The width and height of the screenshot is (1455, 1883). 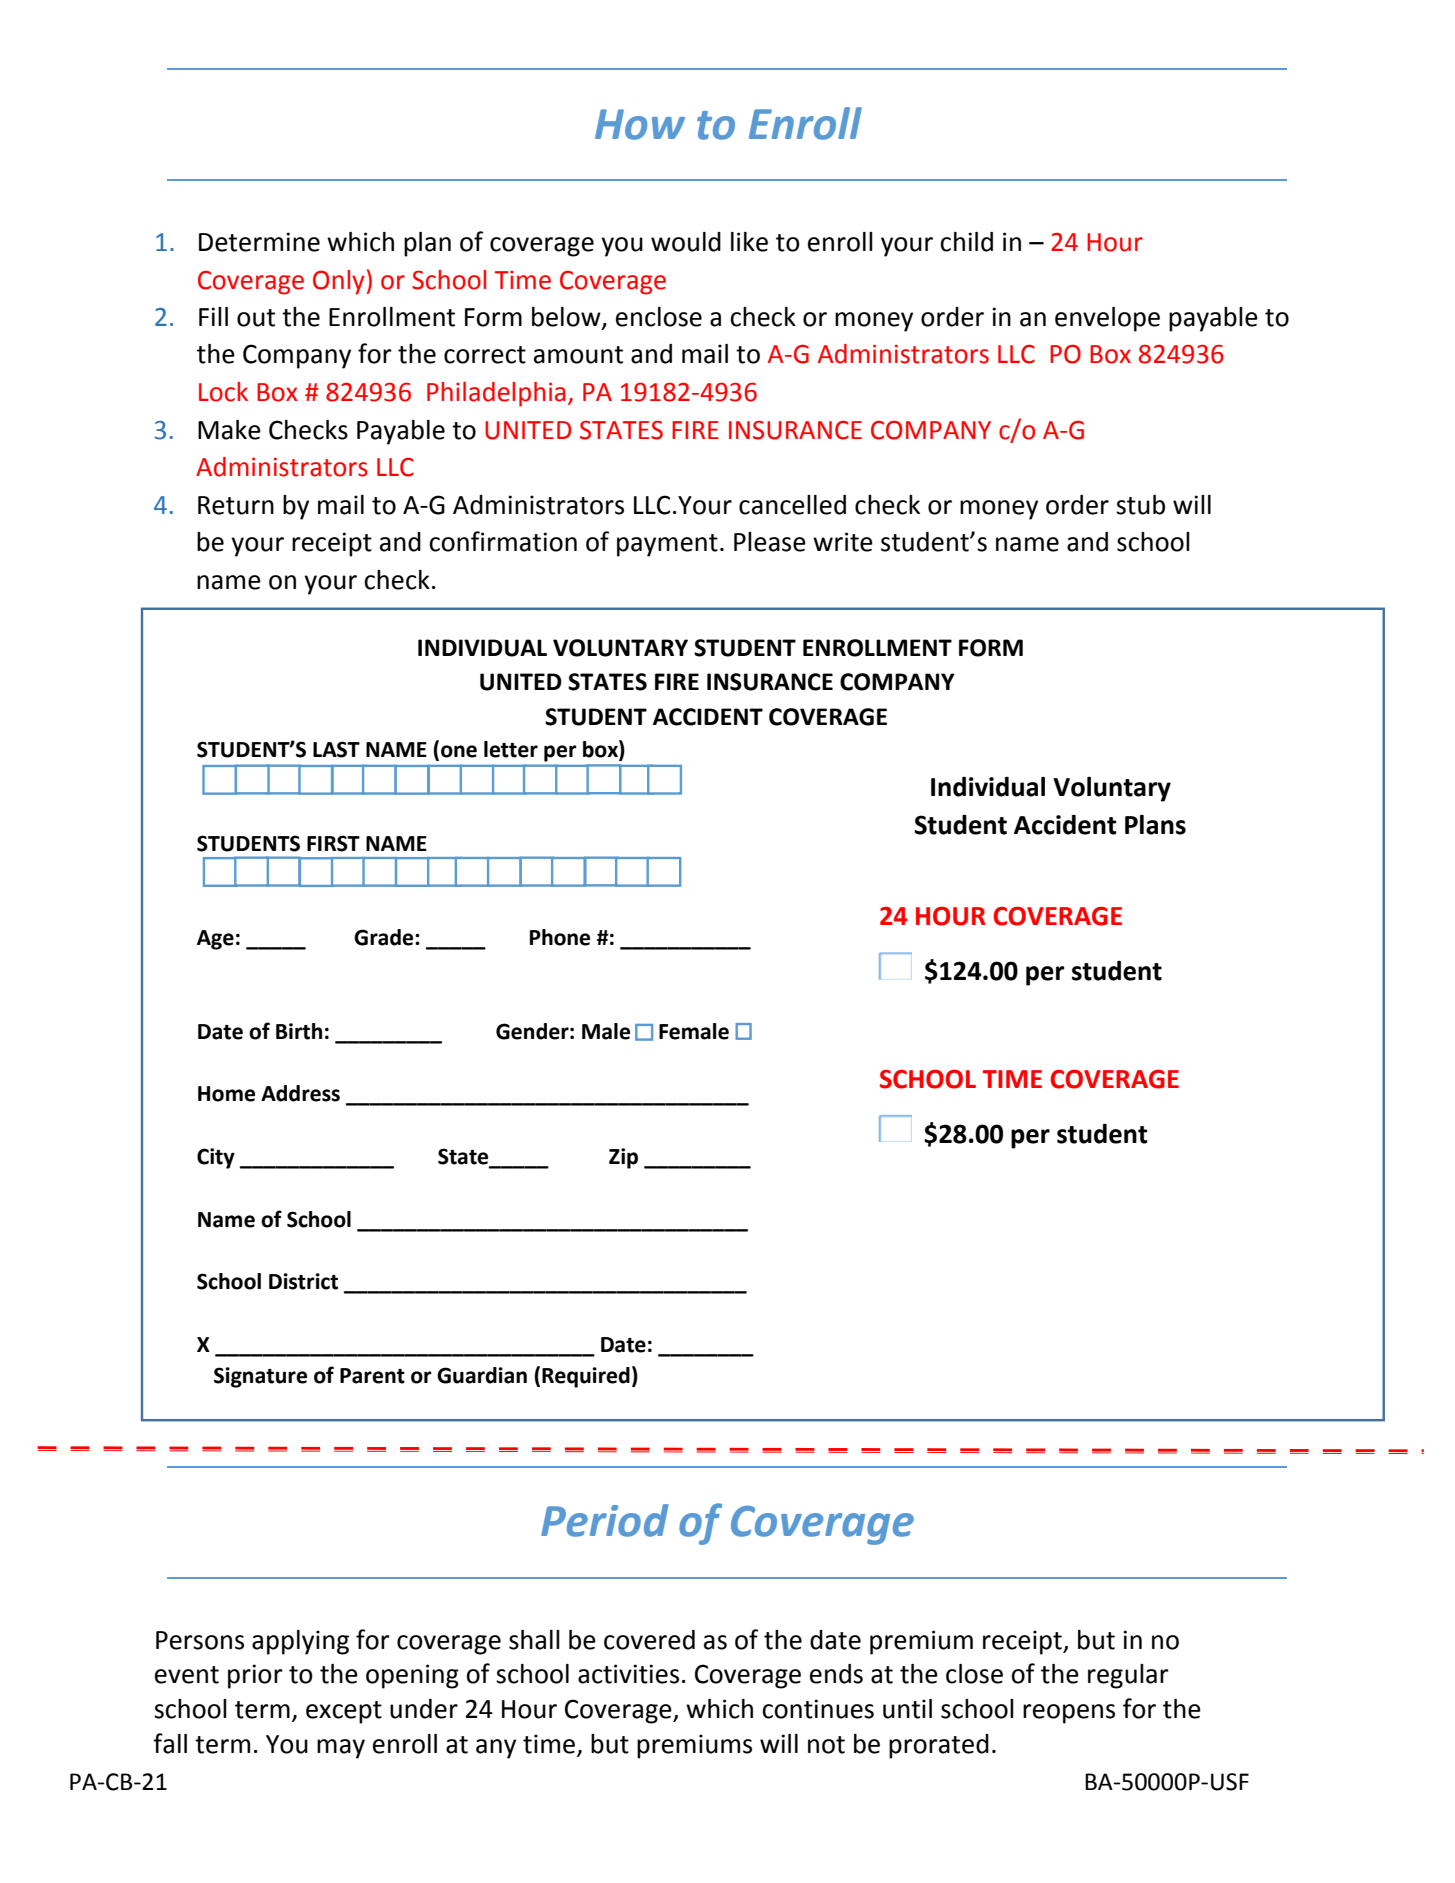 I want to click on Only, so click(x=339, y=282).
